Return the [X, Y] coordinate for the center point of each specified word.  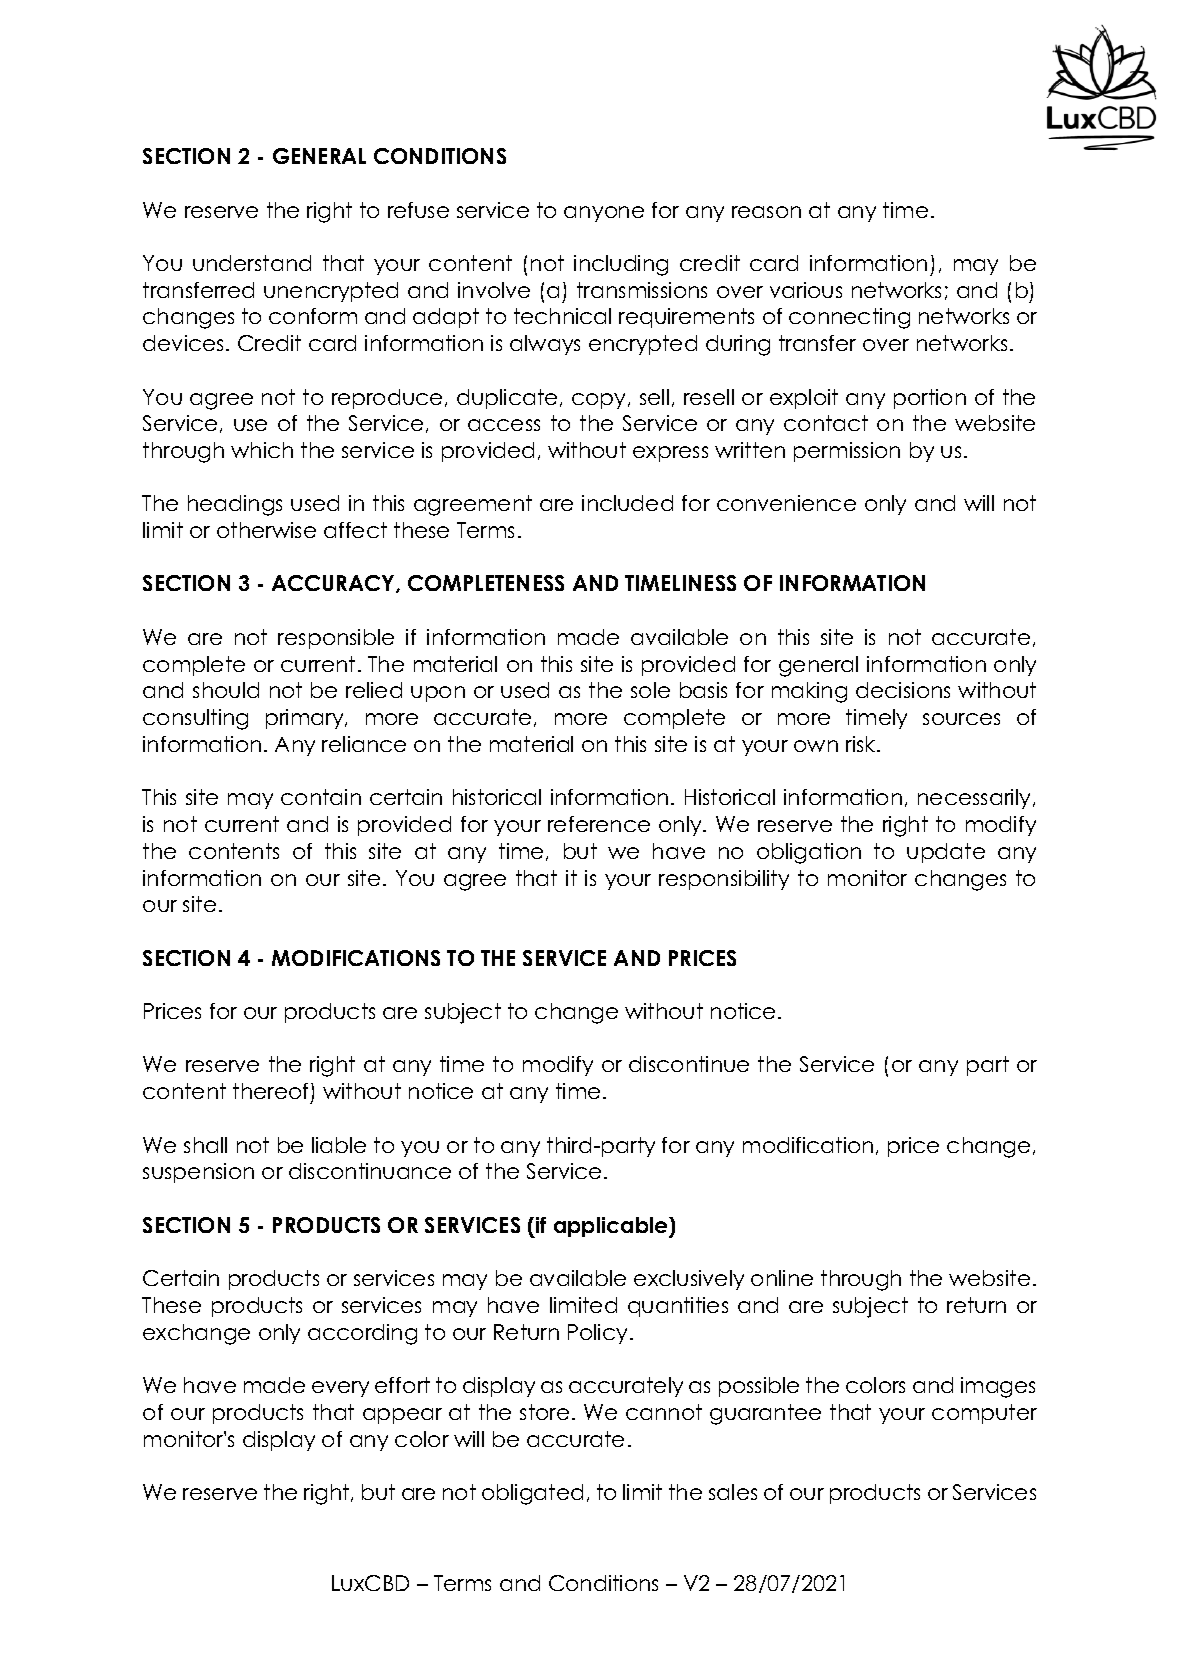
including [621, 265]
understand [252, 263]
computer [984, 1414]
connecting [849, 318]
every [340, 1389]
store [544, 1412]
